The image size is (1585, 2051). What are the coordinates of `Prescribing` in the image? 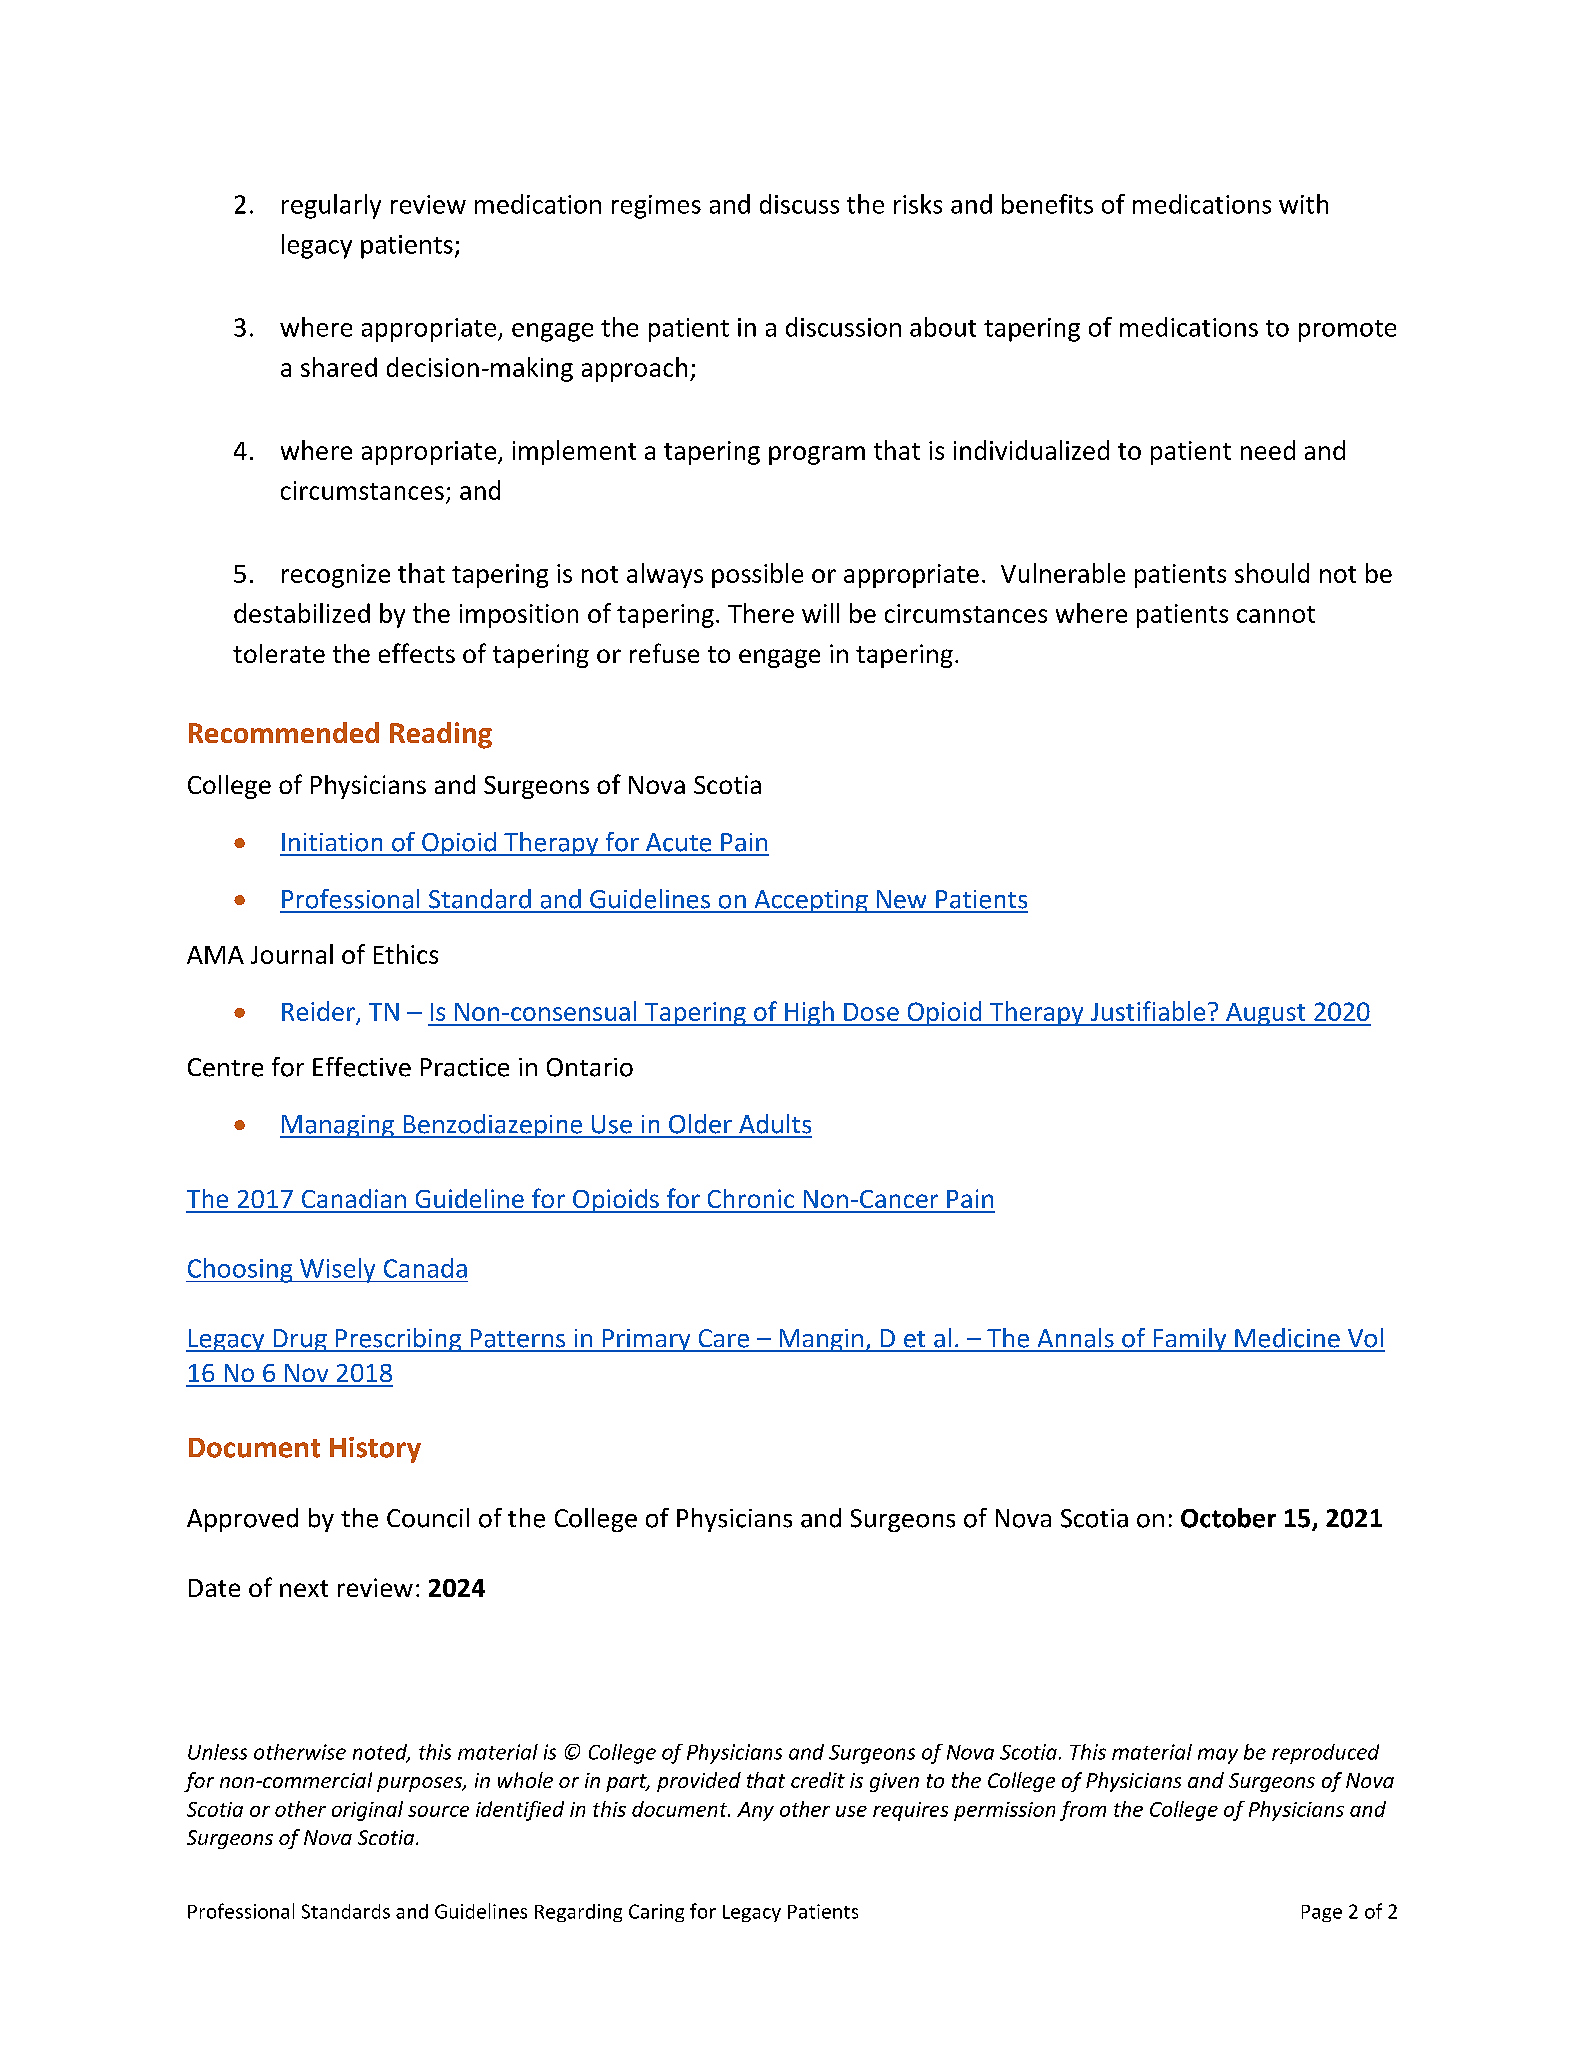 It's located at (398, 1340).
